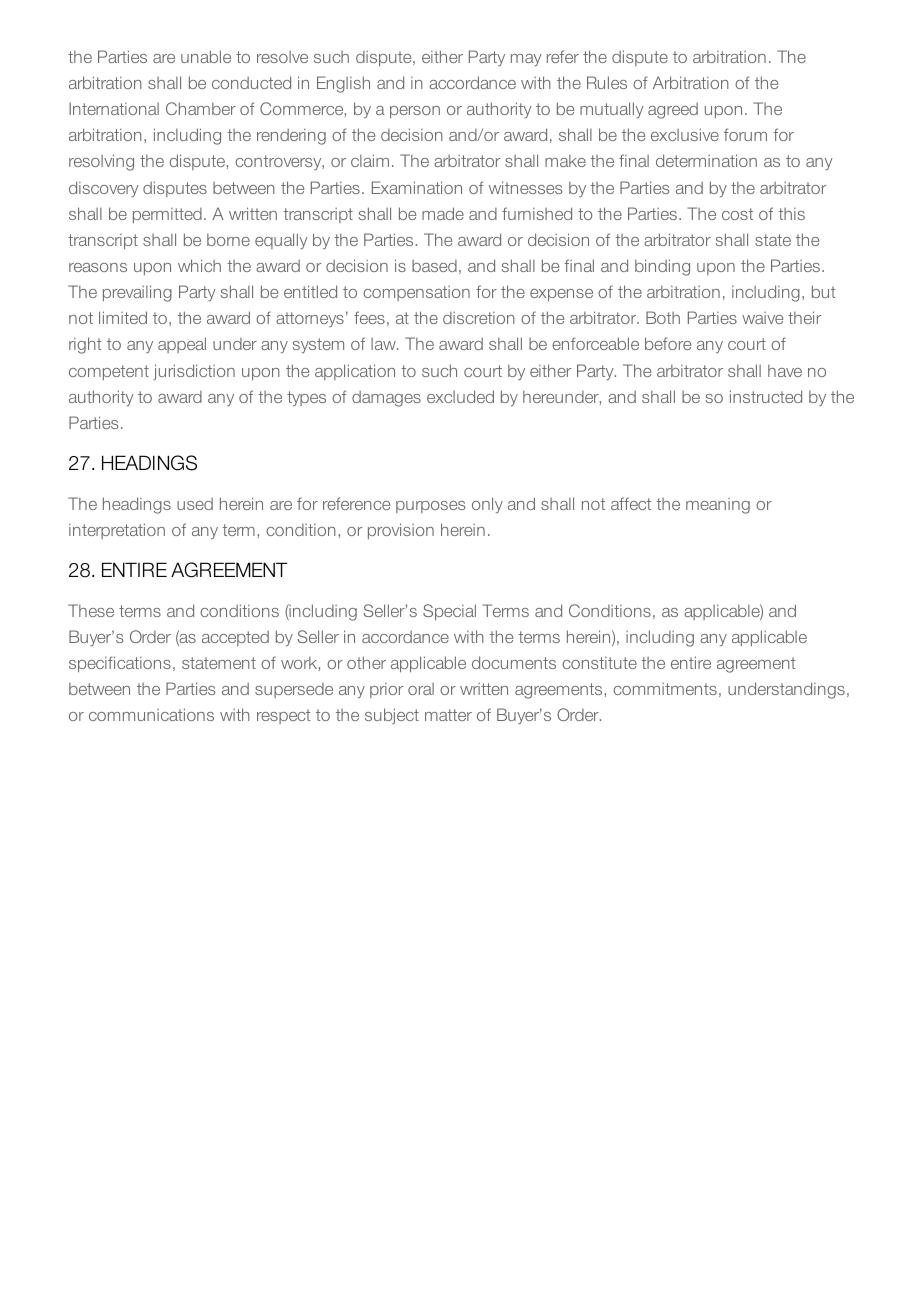 The height and width of the screenshot is (1307, 924). What do you see at coordinates (526, 60) in the screenshot?
I see `may` at bounding box center [526, 60].
